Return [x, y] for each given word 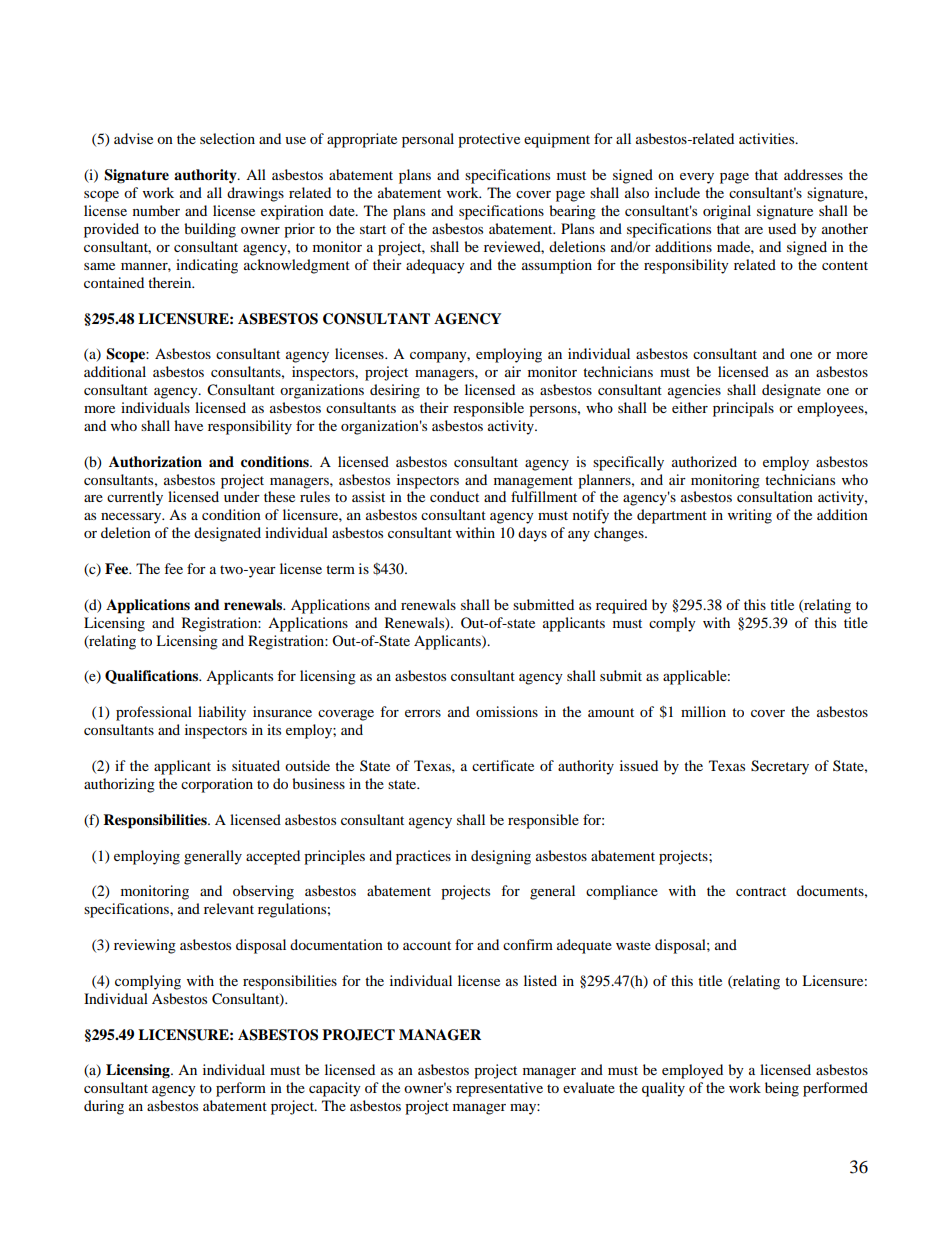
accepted [273, 857]
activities [768, 138]
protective [489, 140]
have [188, 425]
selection [227, 138]
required [621, 606]
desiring [395, 391]
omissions [507, 711]
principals [743, 409]
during [104, 1107]
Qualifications [153, 677]
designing [501, 857]
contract [761, 891]
